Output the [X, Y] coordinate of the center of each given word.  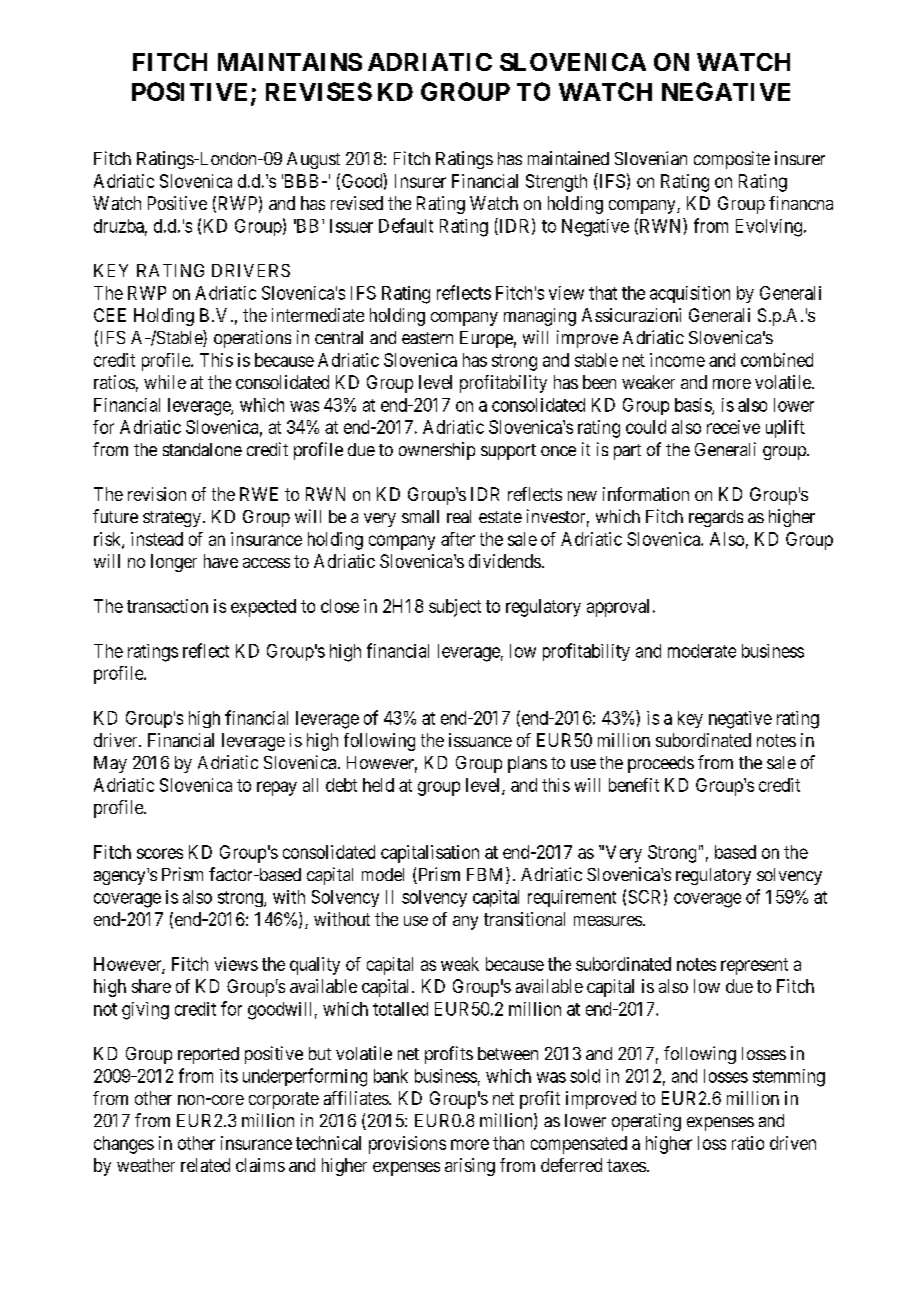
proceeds [661, 764]
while [165, 382]
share [151, 986]
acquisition [690, 294]
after [458, 539]
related [205, 1165]
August [313, 160]
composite [732, 160]
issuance [480, 740]
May [110, 764]
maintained [568, 158]
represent [754, 966]
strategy [172, 519]
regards [716, 518]
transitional [524, 919]
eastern [427, 338]
